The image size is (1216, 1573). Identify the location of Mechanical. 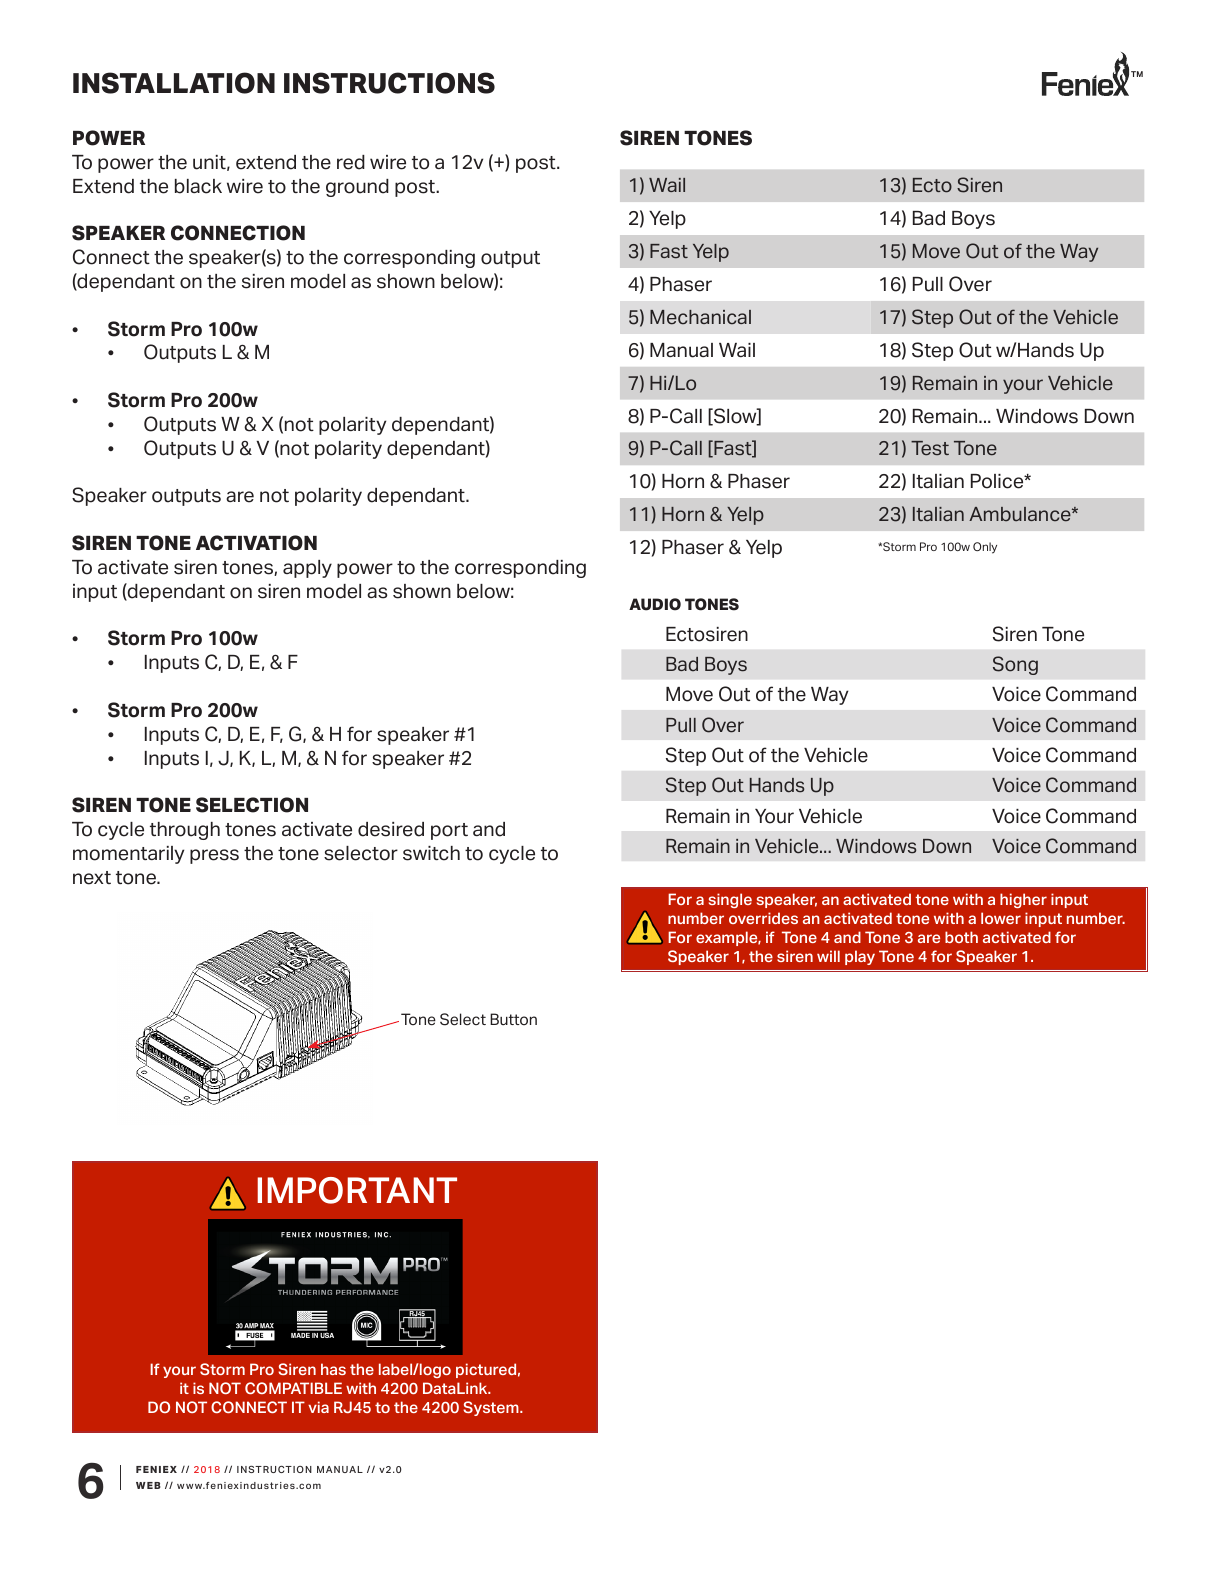
(700, 317).
